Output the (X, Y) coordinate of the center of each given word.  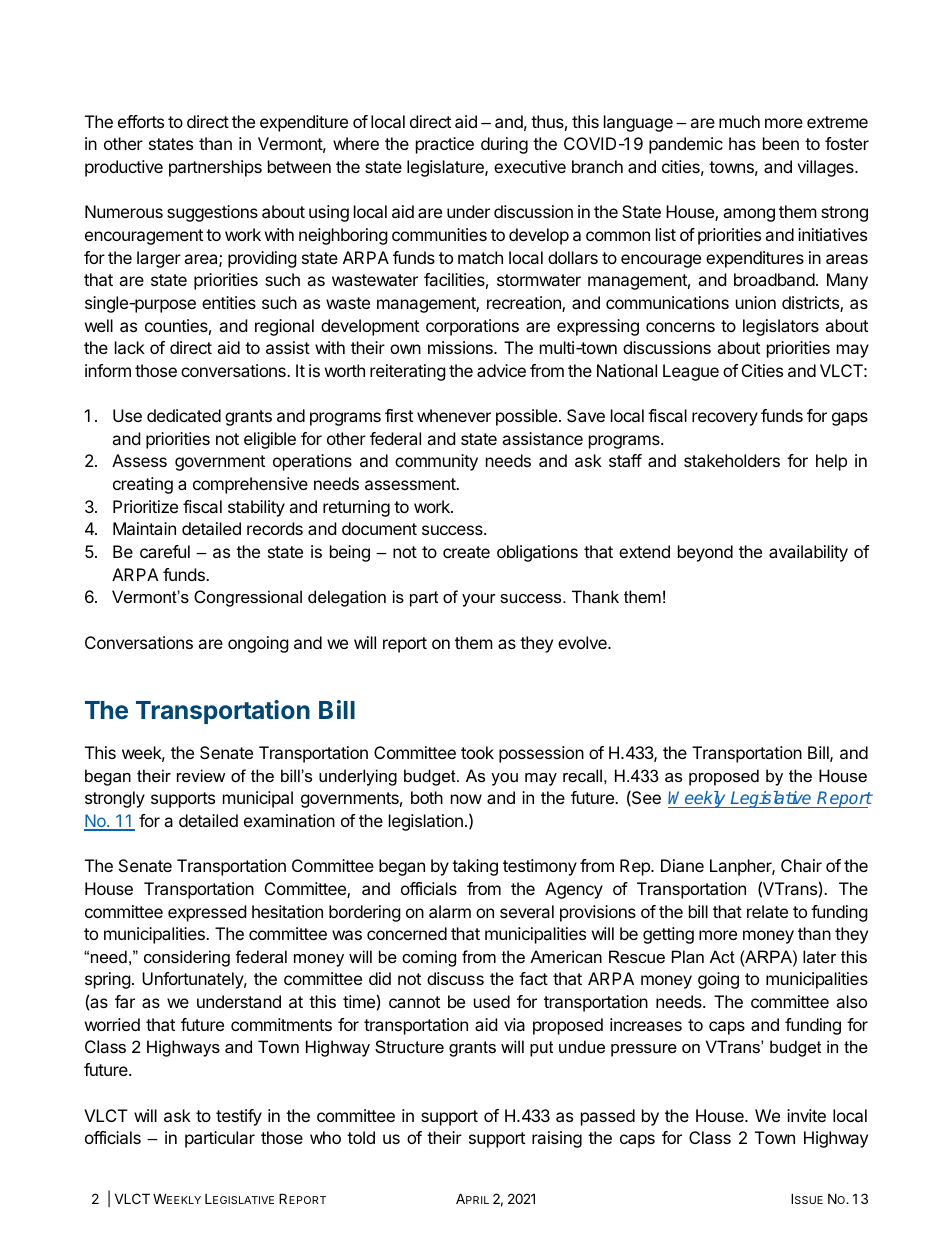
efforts (141, 121)
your (479, 600)
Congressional (248, 598)
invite (806, 1115)
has (742, 143)
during (504, 145)
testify (239, 1117)
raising (557, 1139)
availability (808, 553)
